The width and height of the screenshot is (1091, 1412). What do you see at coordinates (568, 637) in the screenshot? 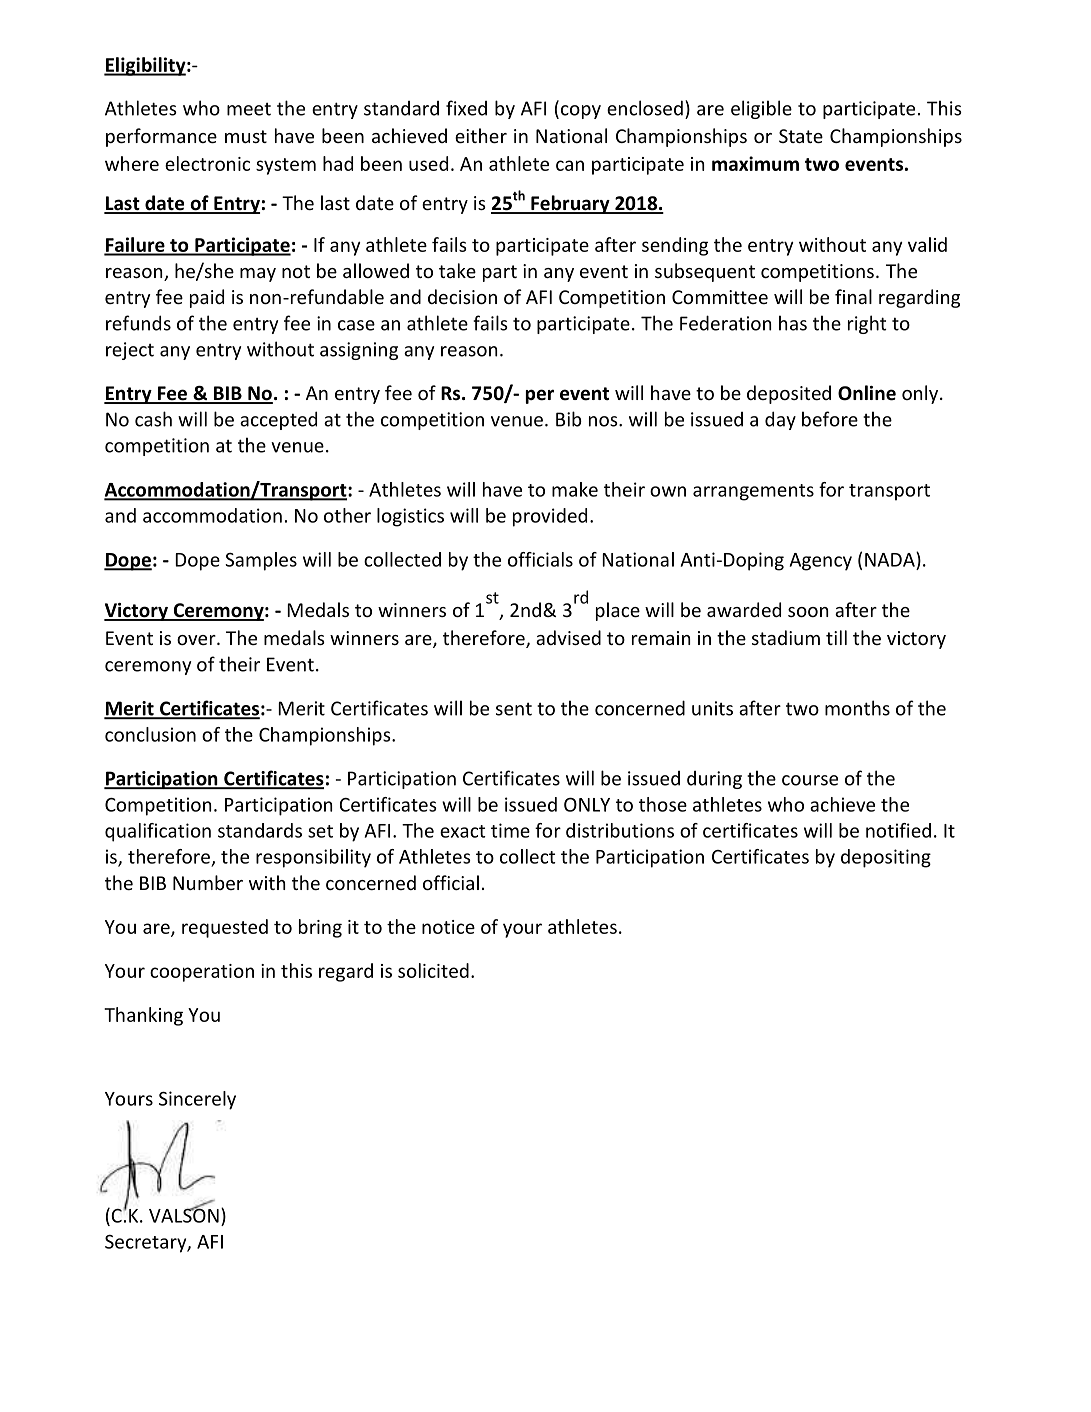
I see `advised` at bounding box center [568, 637].
